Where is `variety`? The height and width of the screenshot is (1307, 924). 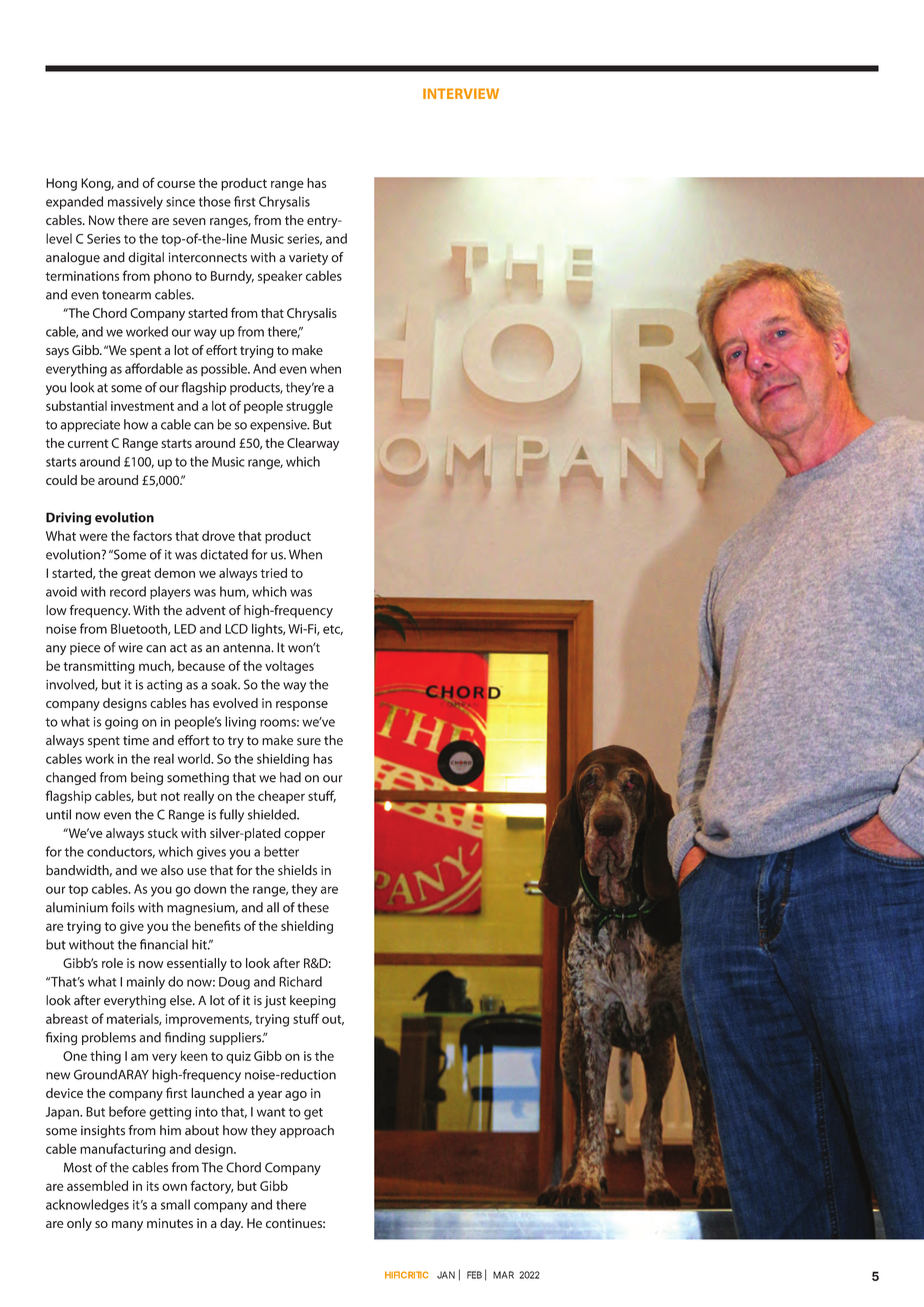 variety is located at coordinates (308, 258).
